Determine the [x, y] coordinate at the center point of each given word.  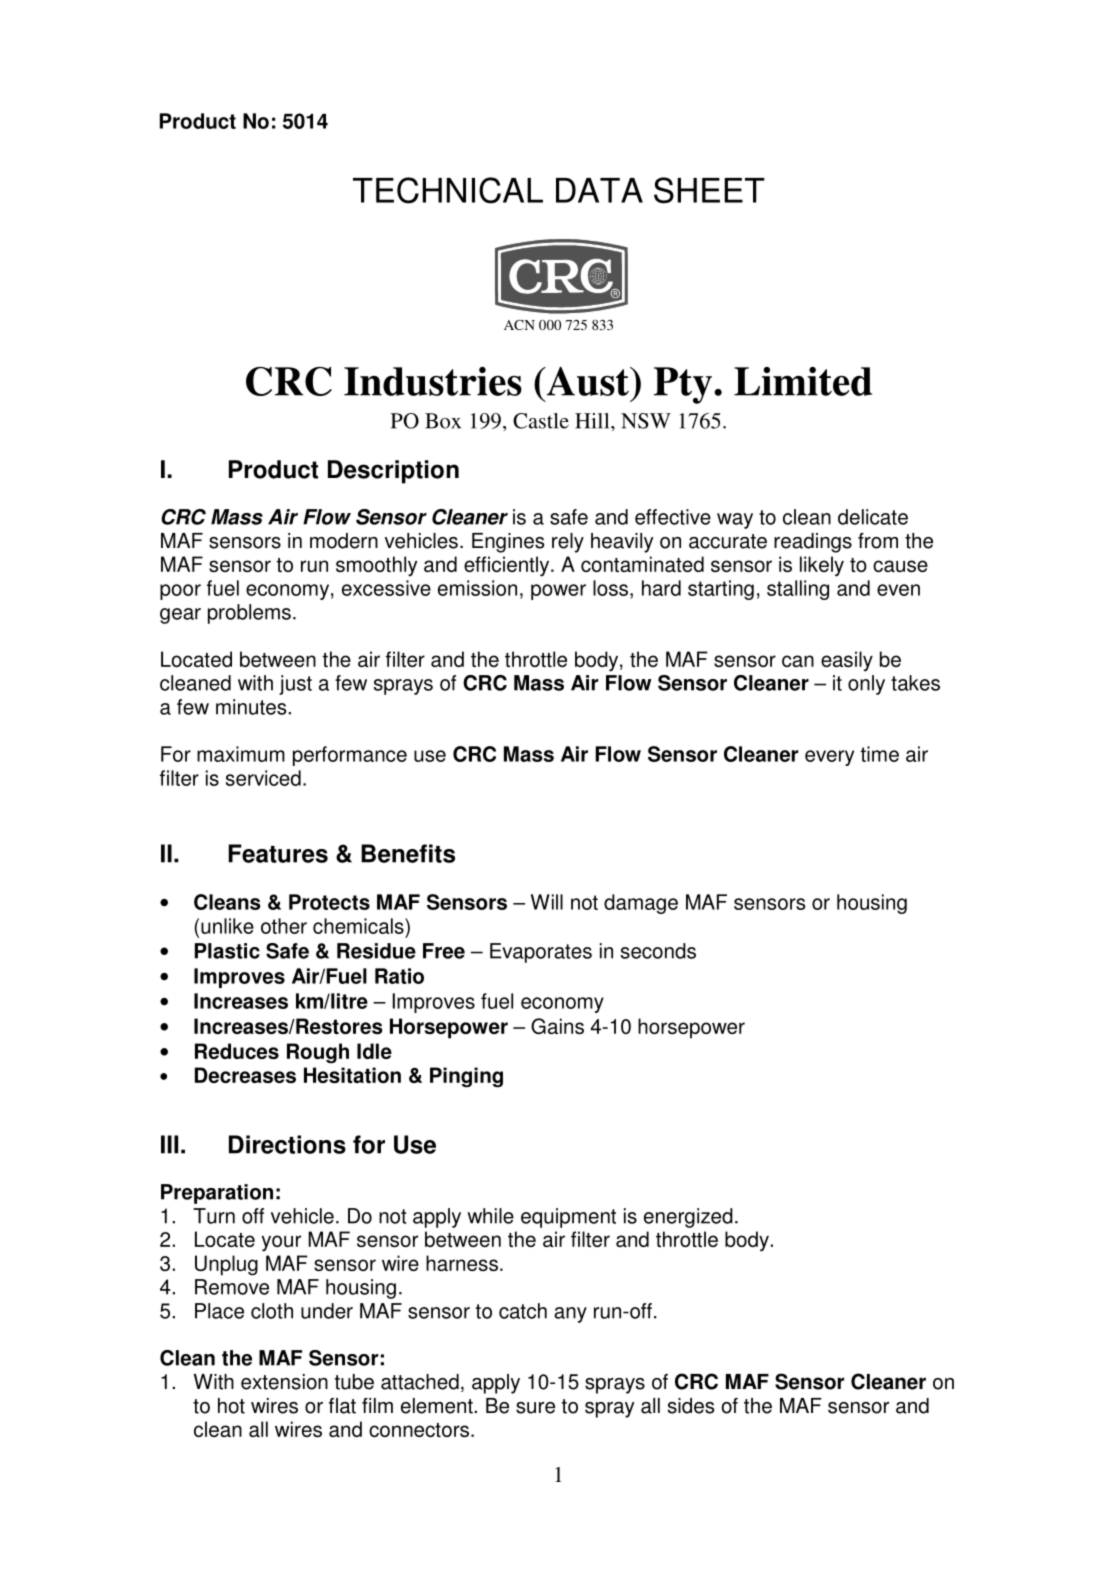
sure [535, 1408]
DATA [599, 190]
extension [284, 1382]
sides [691, 1406]
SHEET [709, 190]
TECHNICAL [448, 190]
